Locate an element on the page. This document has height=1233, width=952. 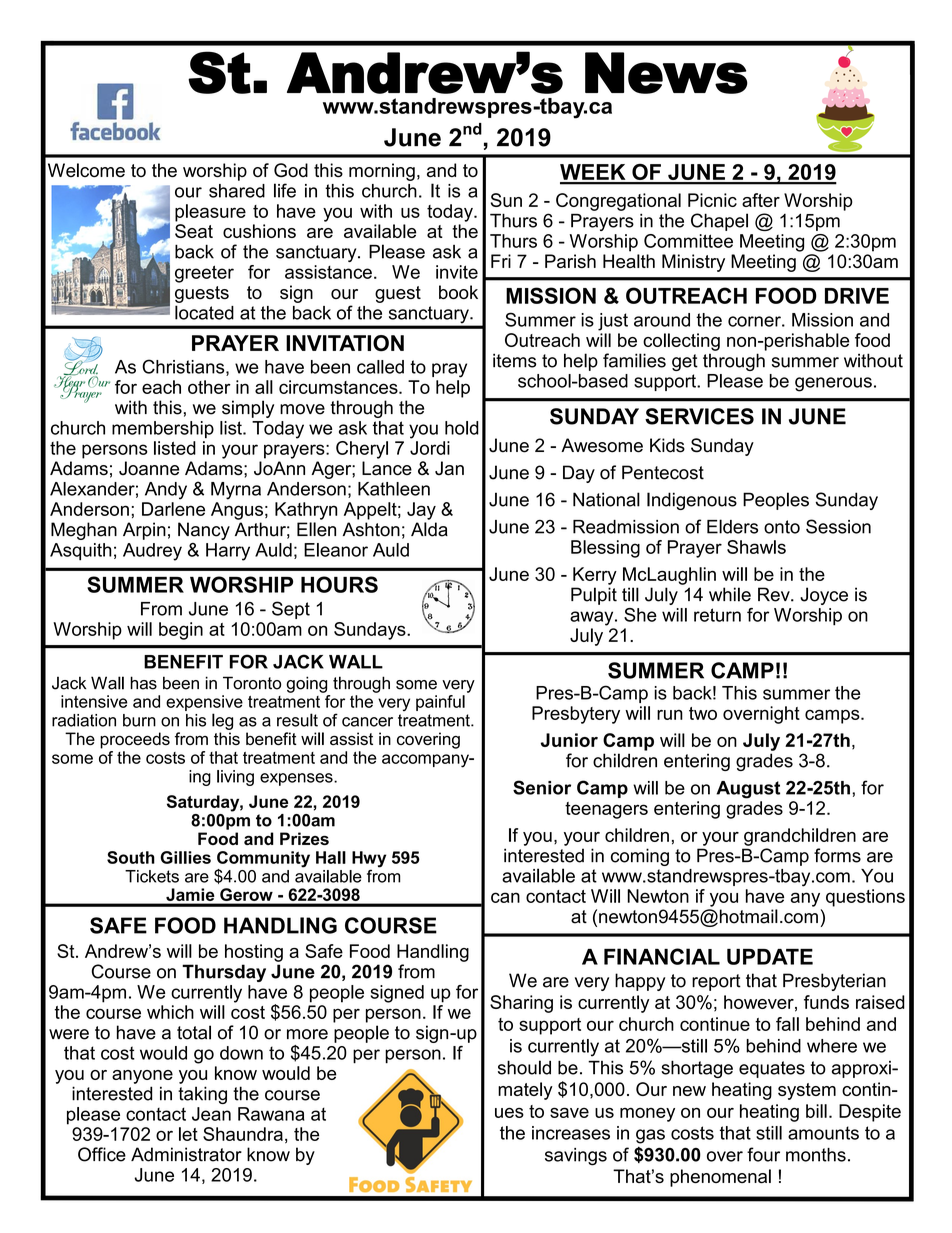
Tickets is located at coordinates (152, 876).
